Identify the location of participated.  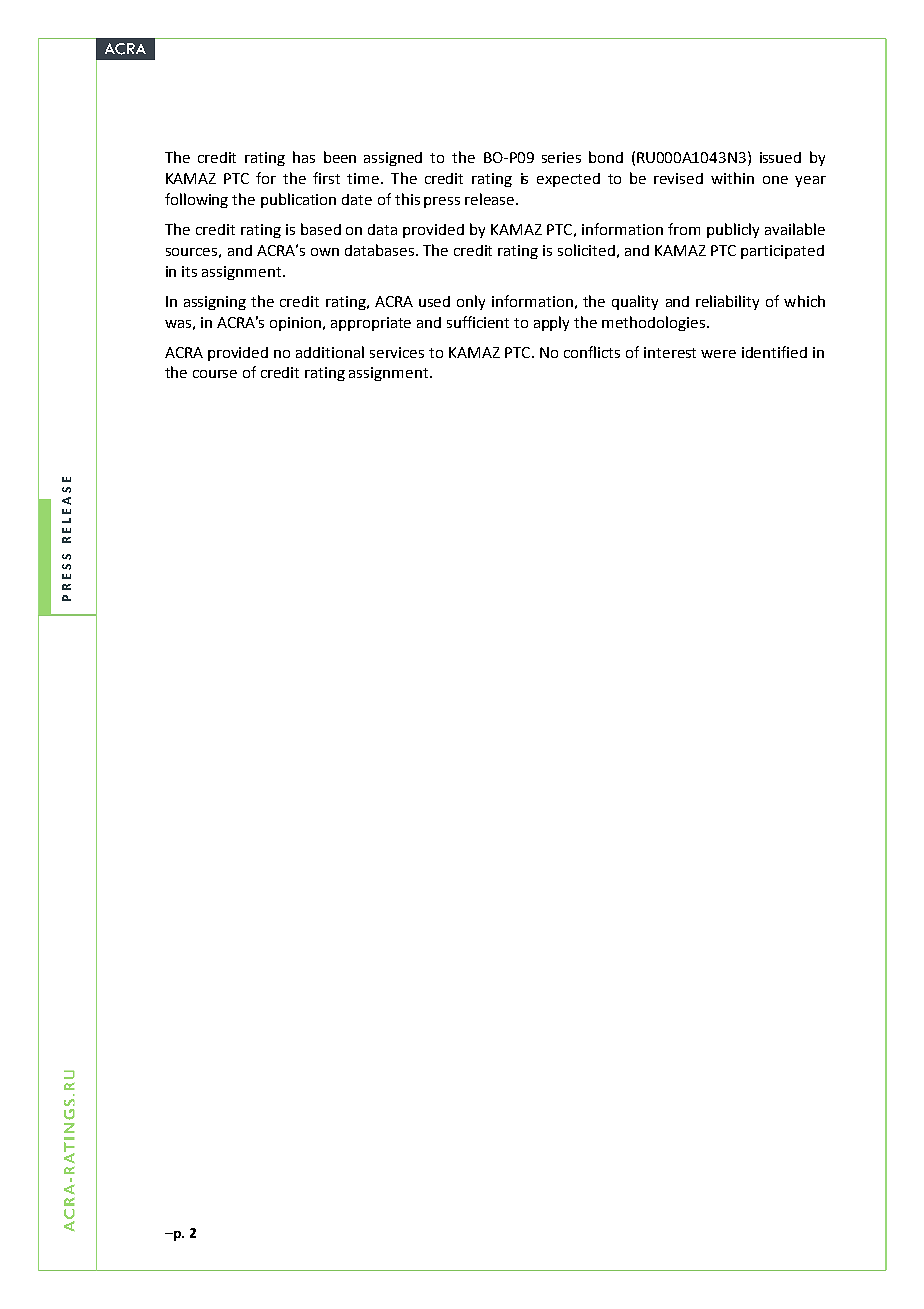
(782, 252).
